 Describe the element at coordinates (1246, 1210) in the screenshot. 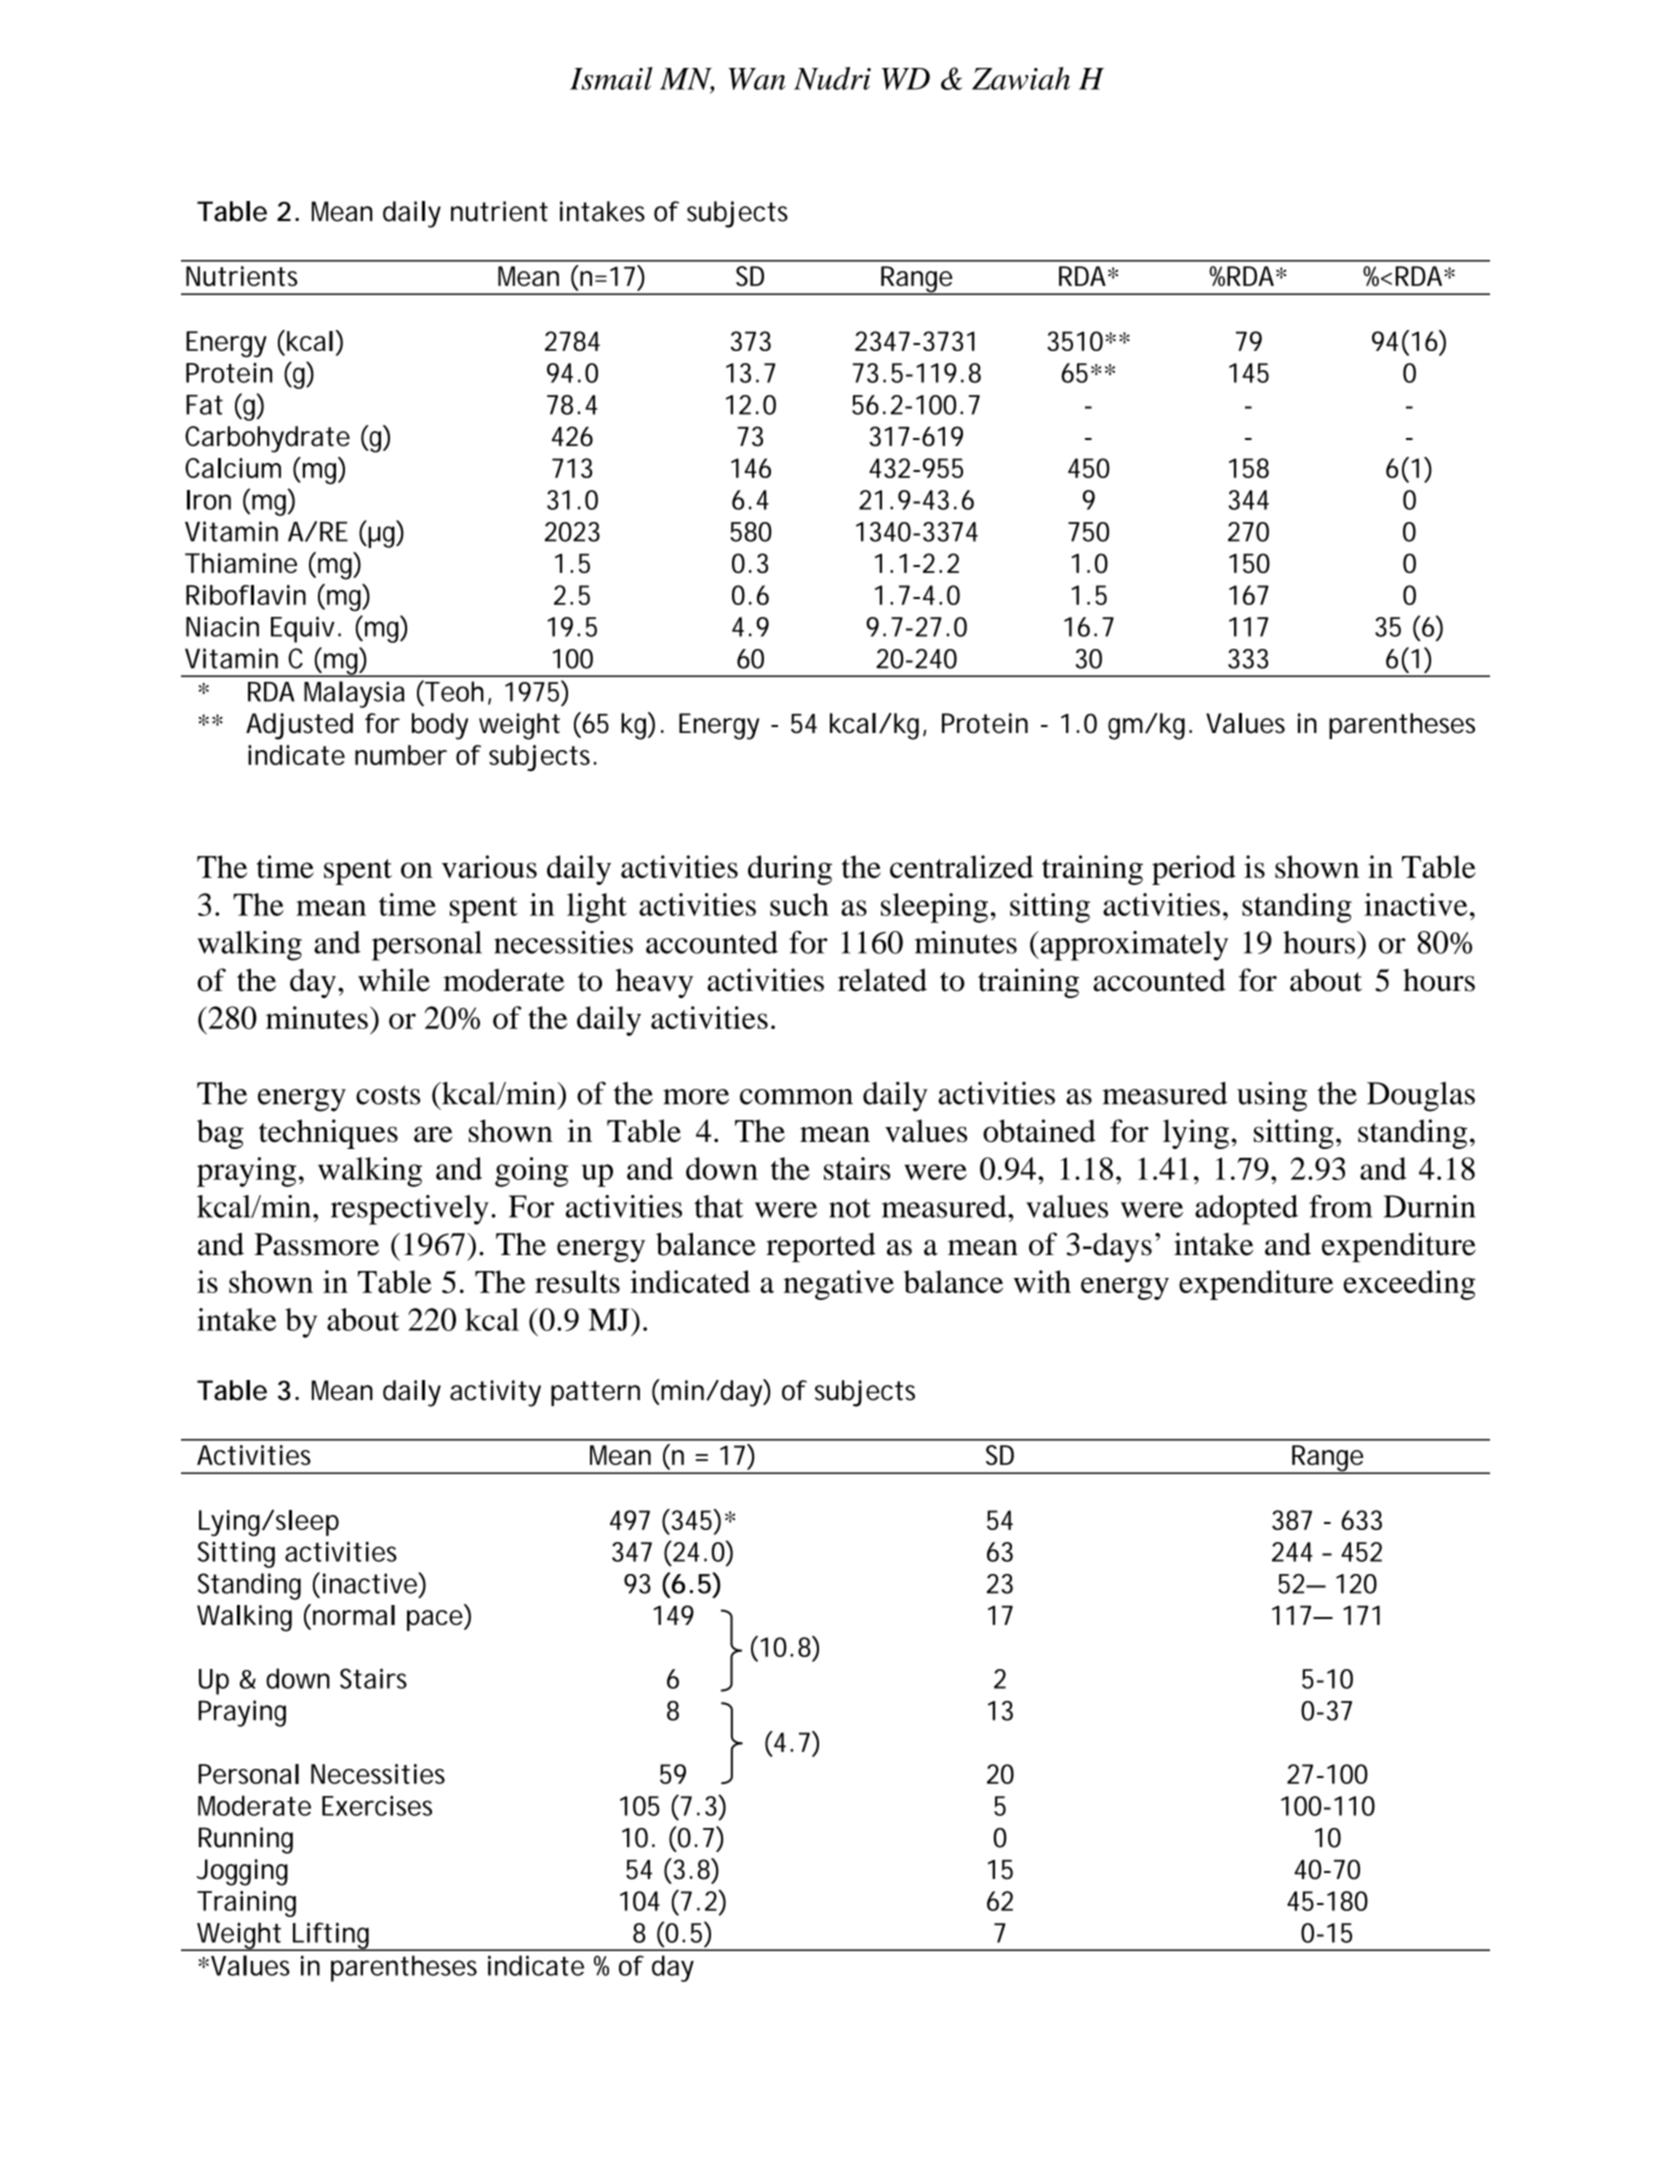

I see `adopted` at that location.
